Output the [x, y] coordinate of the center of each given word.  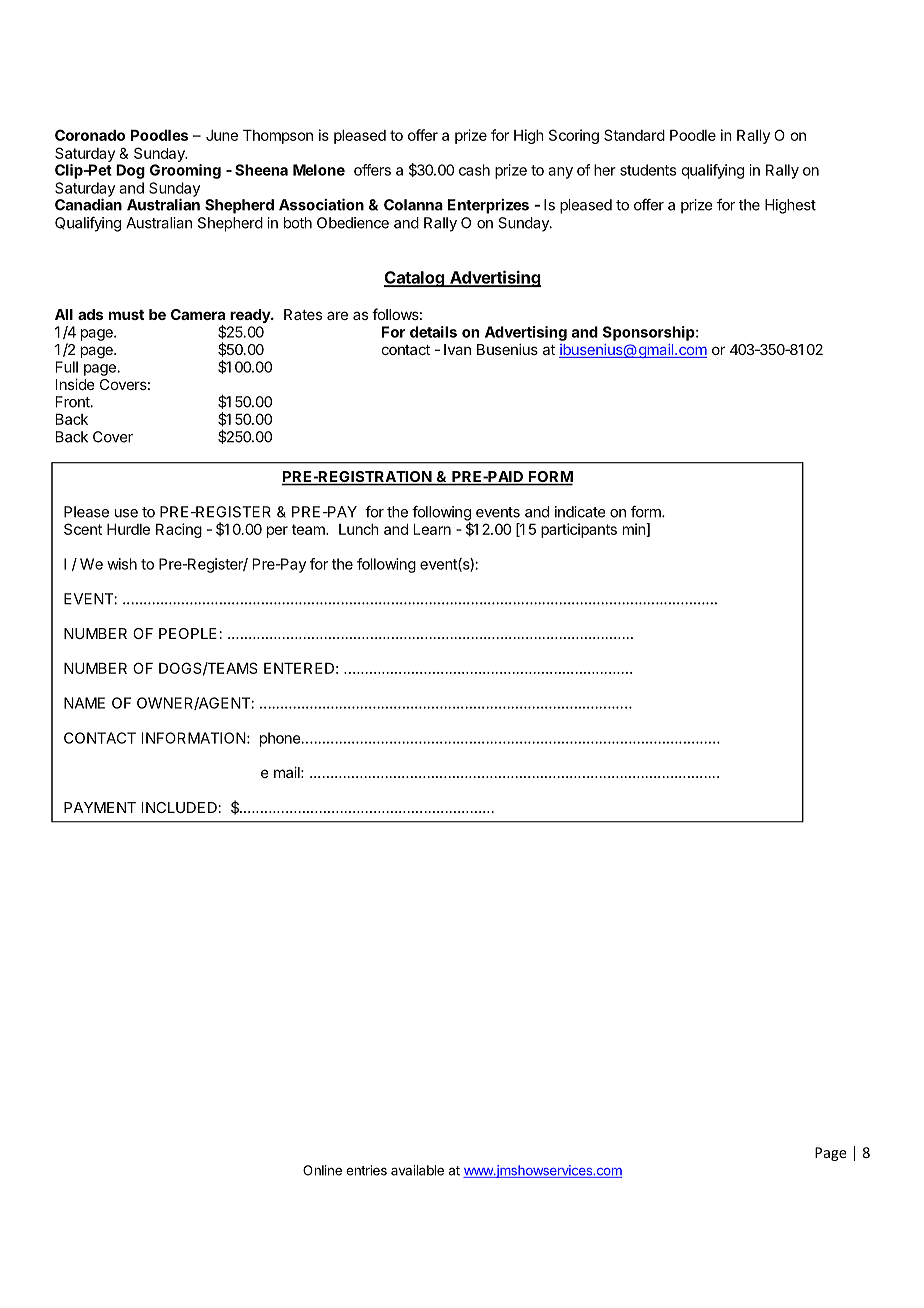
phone [281, 739]
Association [321, 204]
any [560, 173]
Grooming [185, 171]
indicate [580, 512]
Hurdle [128, 529]
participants [579, 530]
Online [322, 1170]
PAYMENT [100, 807]
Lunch [359, 529]
